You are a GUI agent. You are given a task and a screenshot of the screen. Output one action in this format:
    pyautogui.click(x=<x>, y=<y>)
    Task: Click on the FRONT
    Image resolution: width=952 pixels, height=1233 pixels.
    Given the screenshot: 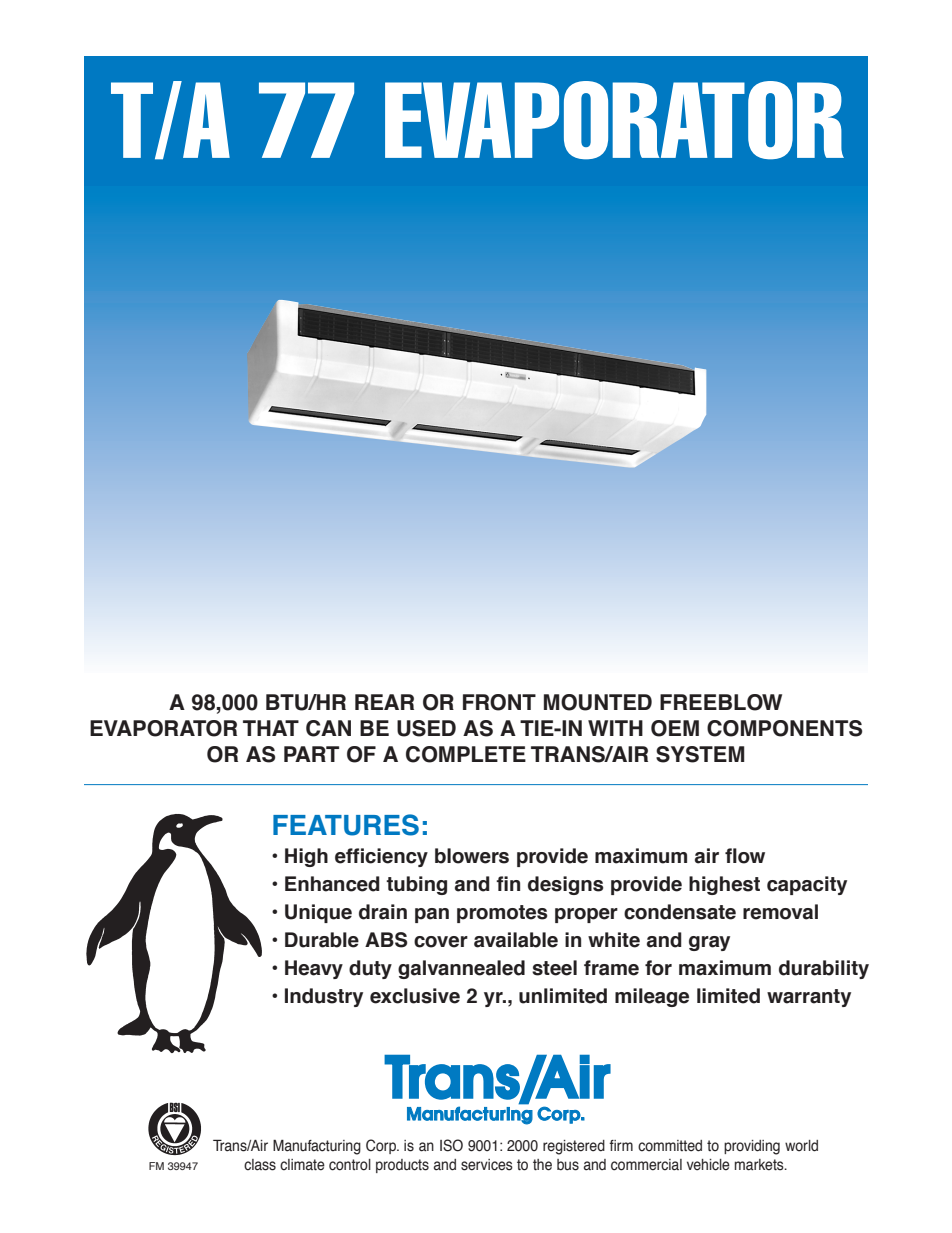 What is the action you would take?
    pyautogui.click(x=499, y=702)
